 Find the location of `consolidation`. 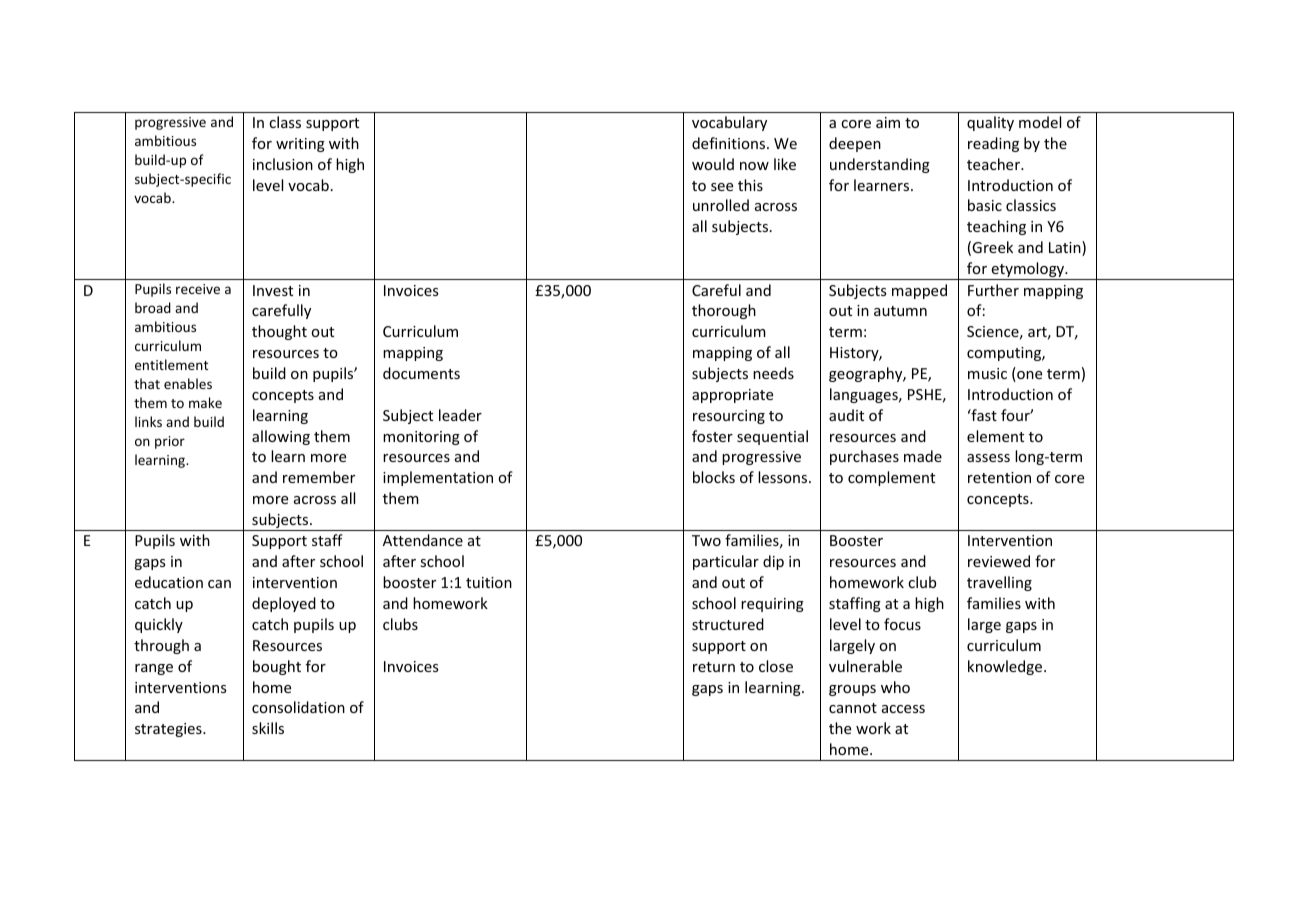

consolidation is located at coordinates (298, 707).
